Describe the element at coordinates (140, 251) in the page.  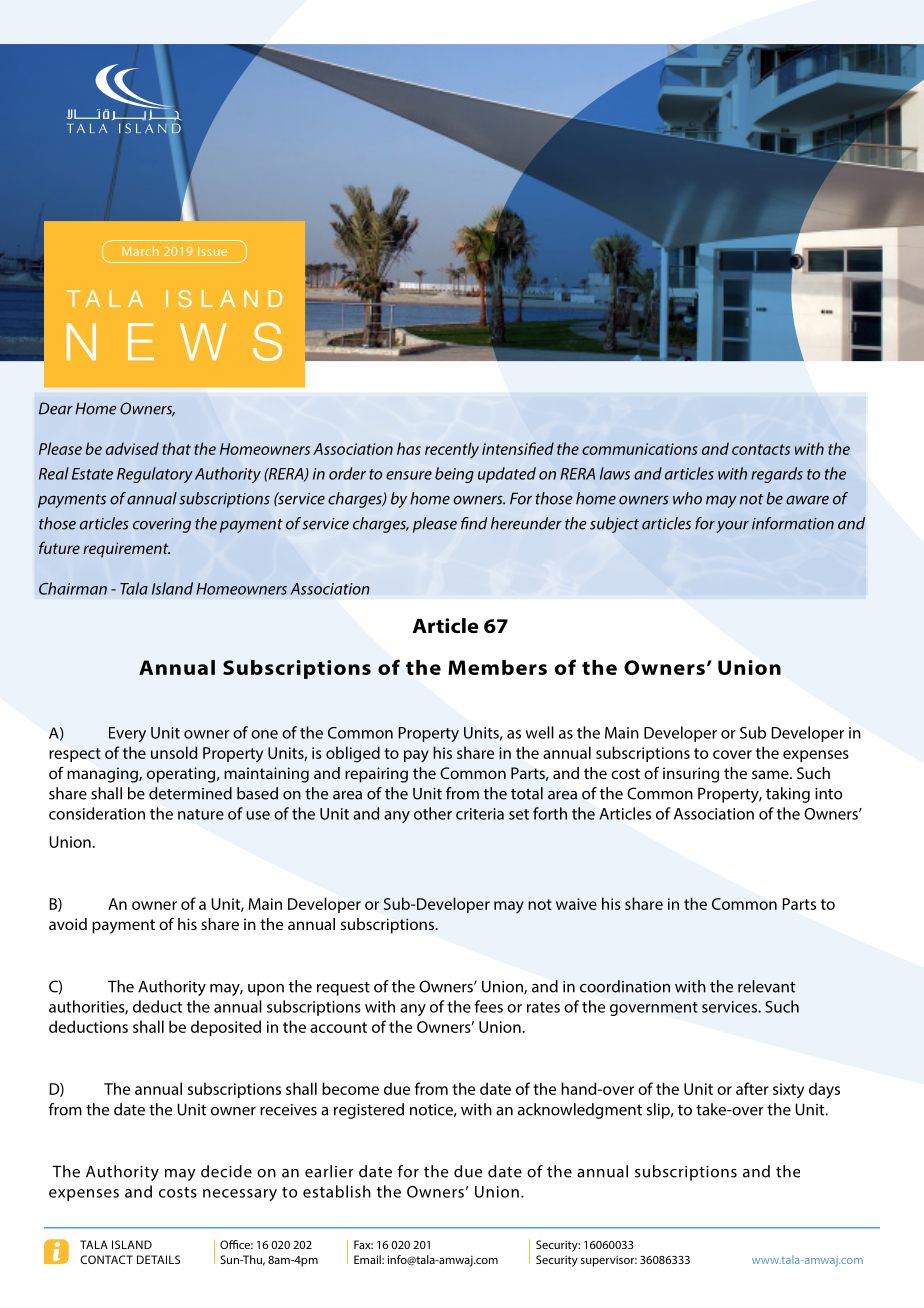
I see `March` at that location.
